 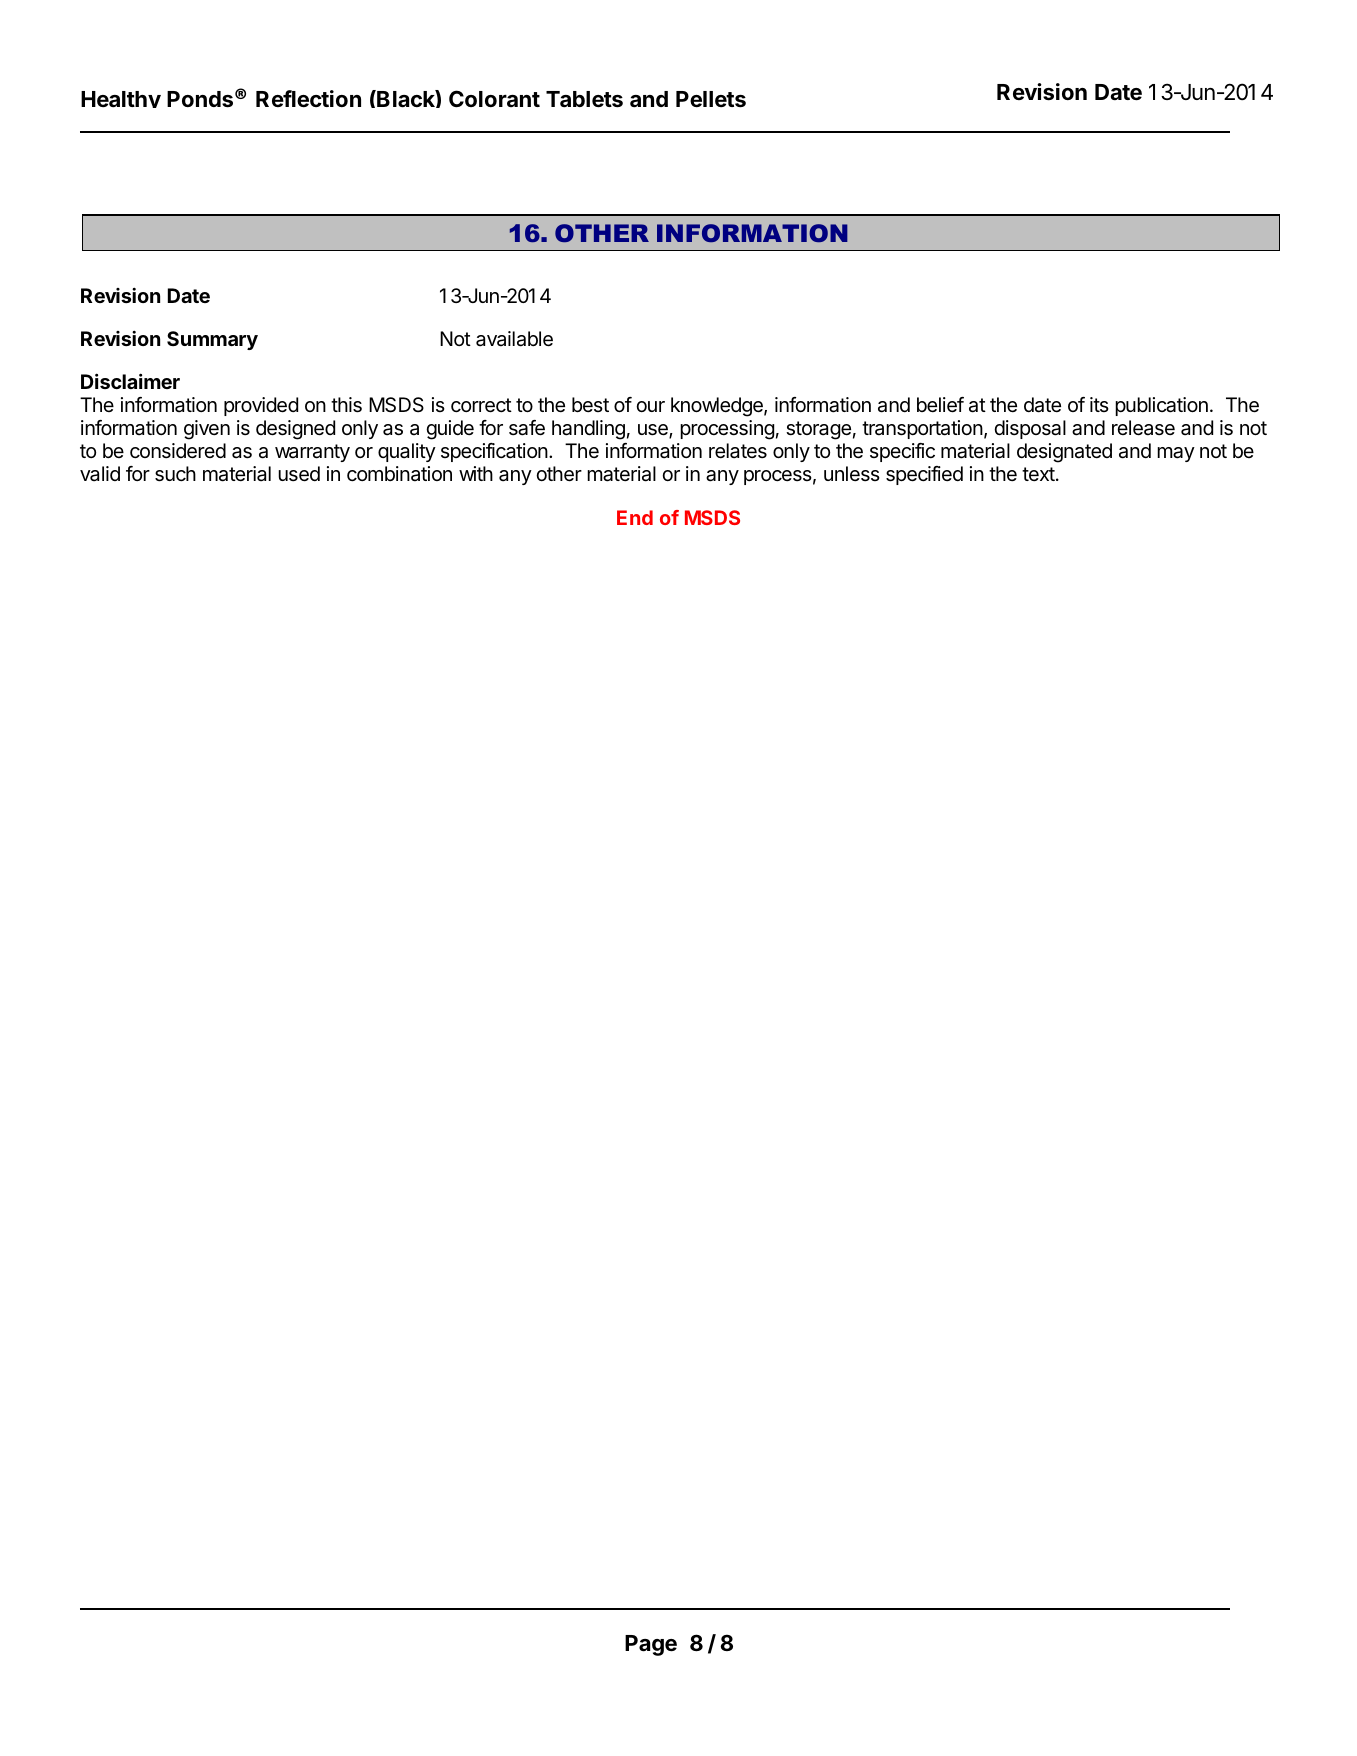 What do you see at coordinates (924, 475) in the document?
I see `specified` at bounding box center [924, 475].
